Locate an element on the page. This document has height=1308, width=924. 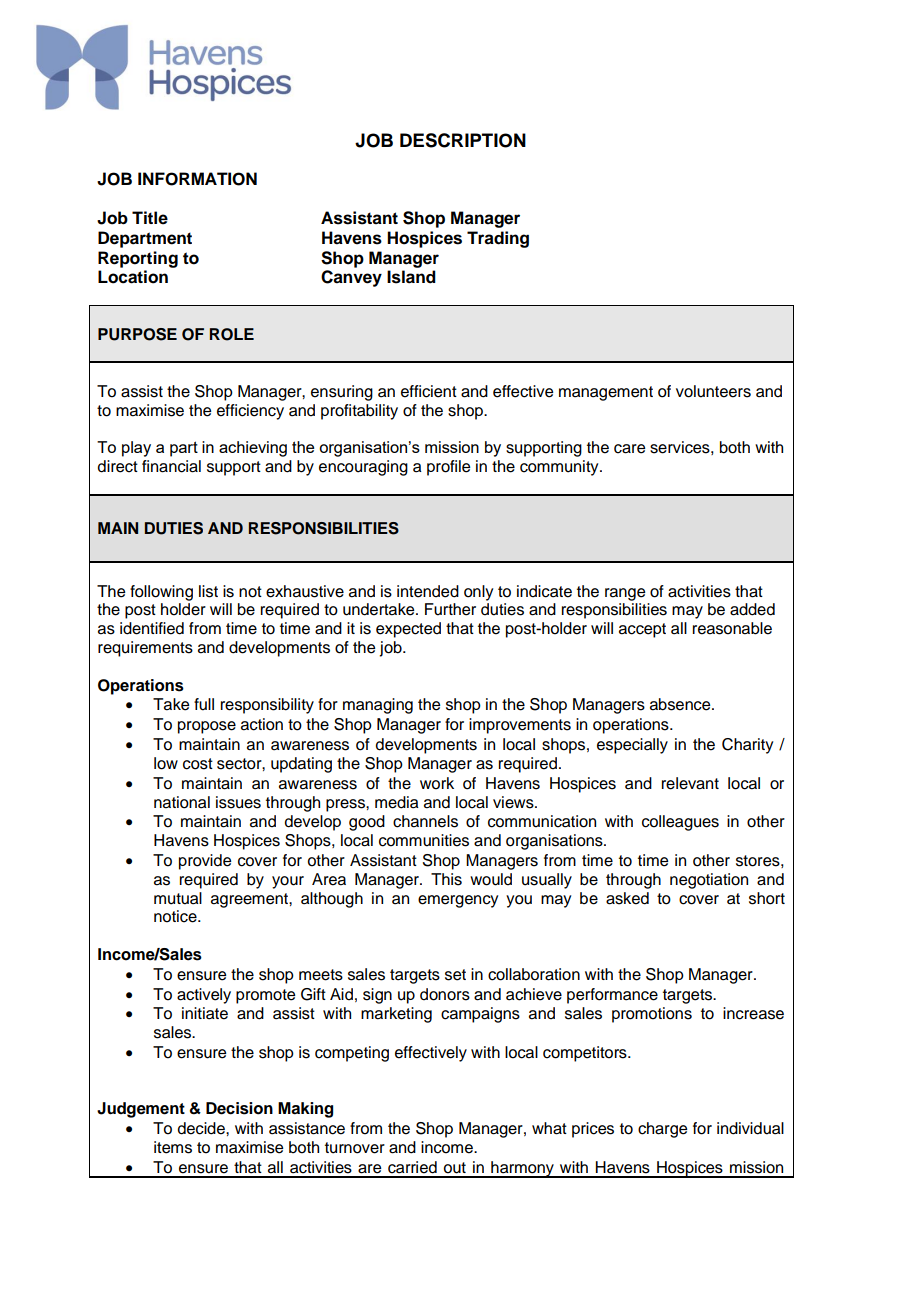
Trading is located at coordinates (498, 239).
